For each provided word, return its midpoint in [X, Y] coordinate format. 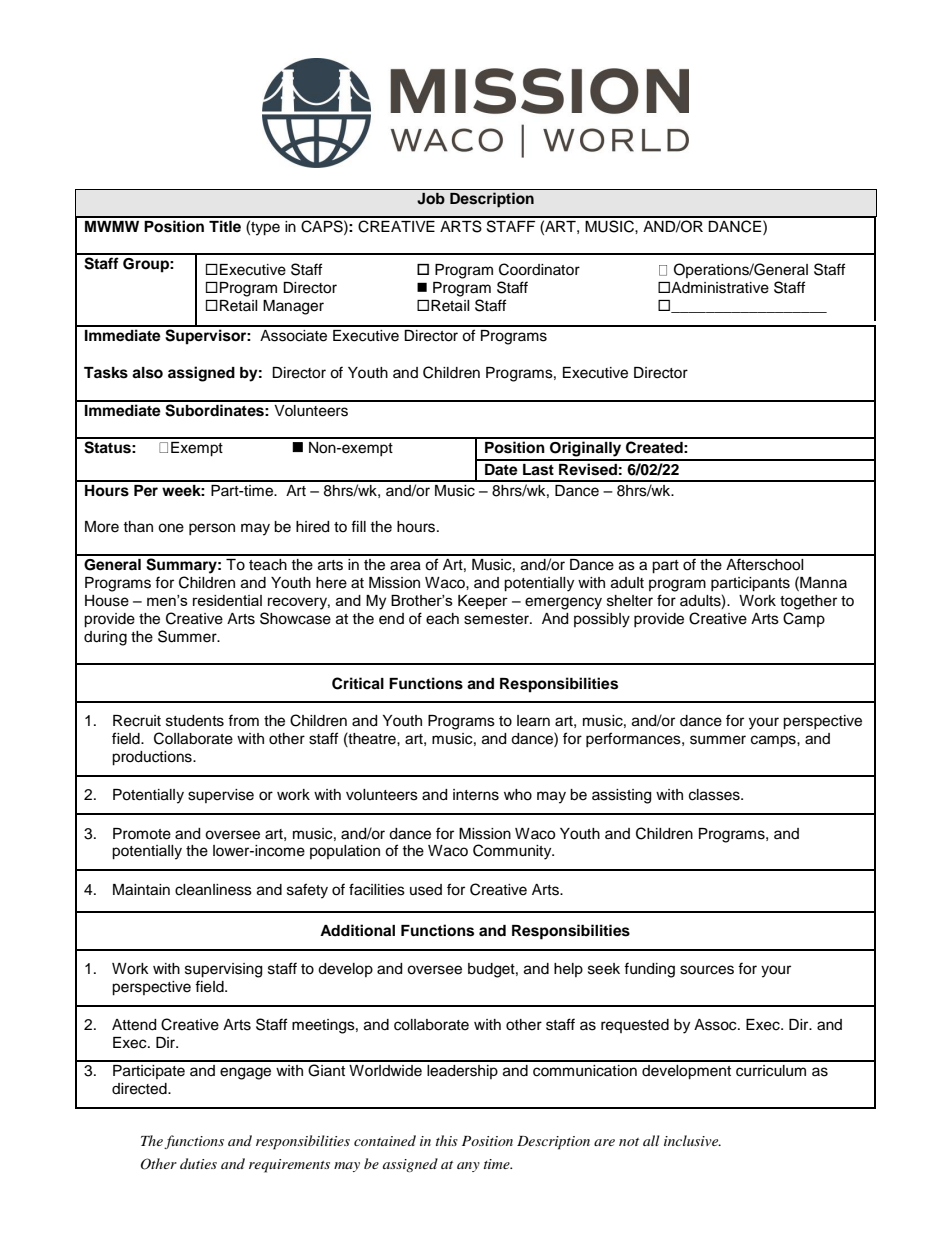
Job [431, 199]
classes [715, 795]
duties [198, 1163]
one [171, 528]
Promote [142, 834]
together [808, 602]
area [405, 566]
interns [476, 795]
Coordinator [539, 269]
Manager [293, 307]
